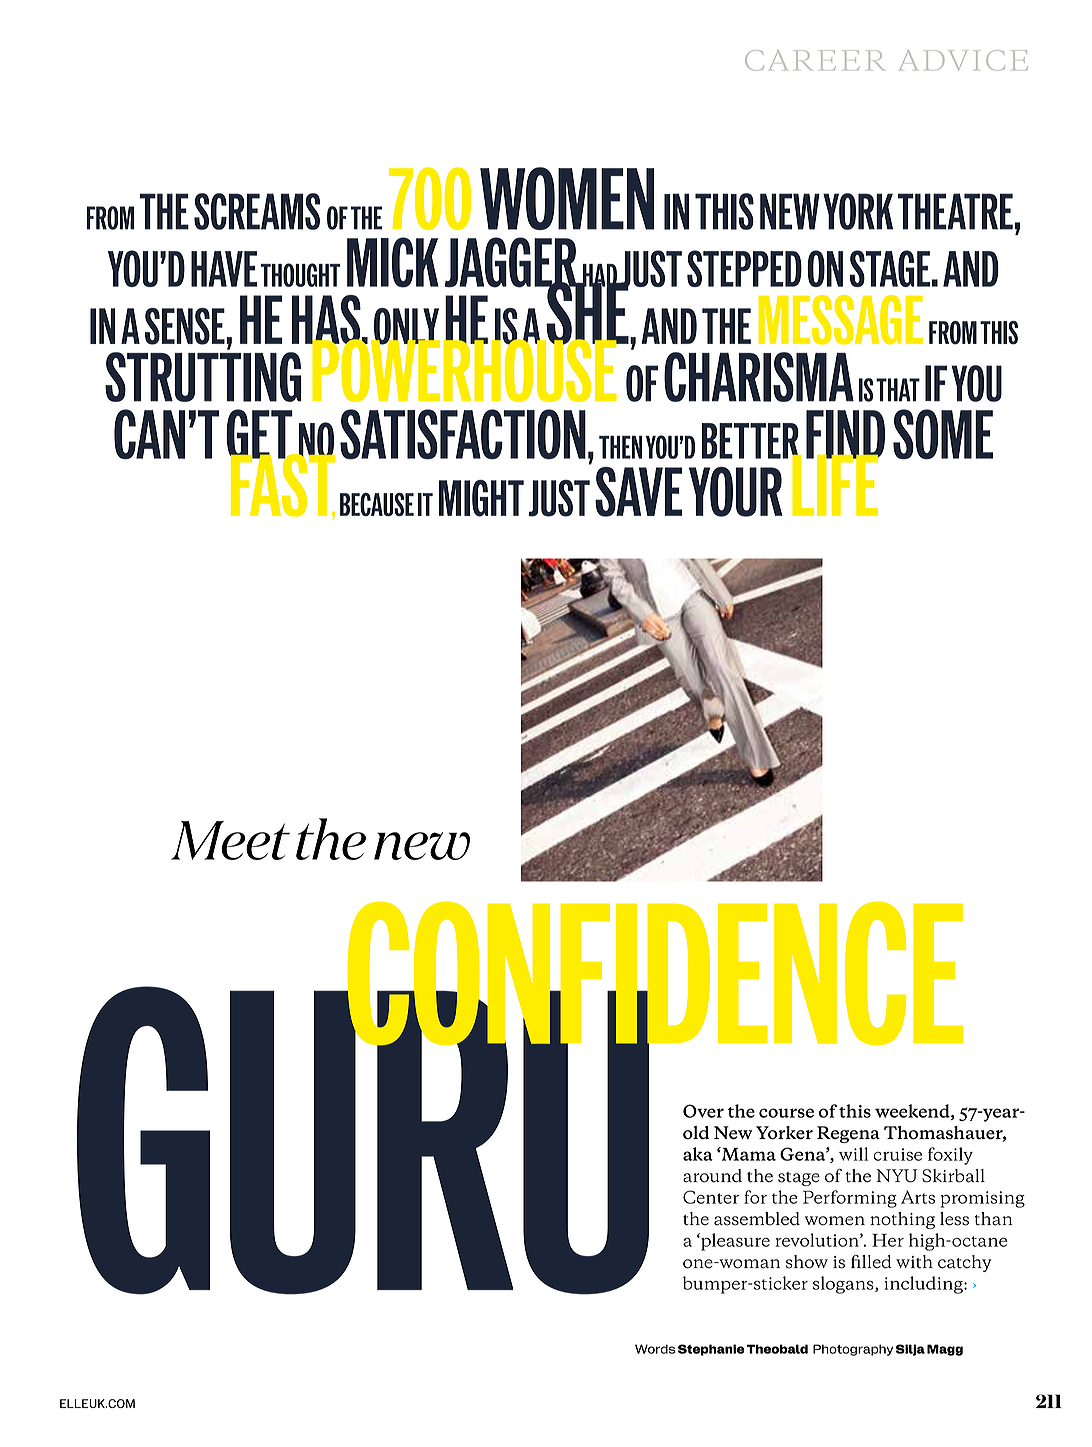 The width and height of the image is (1092, 1447). What do you see at coordinates (224, 269) in the image?
I see `have` at bounding box center [224, 269].
